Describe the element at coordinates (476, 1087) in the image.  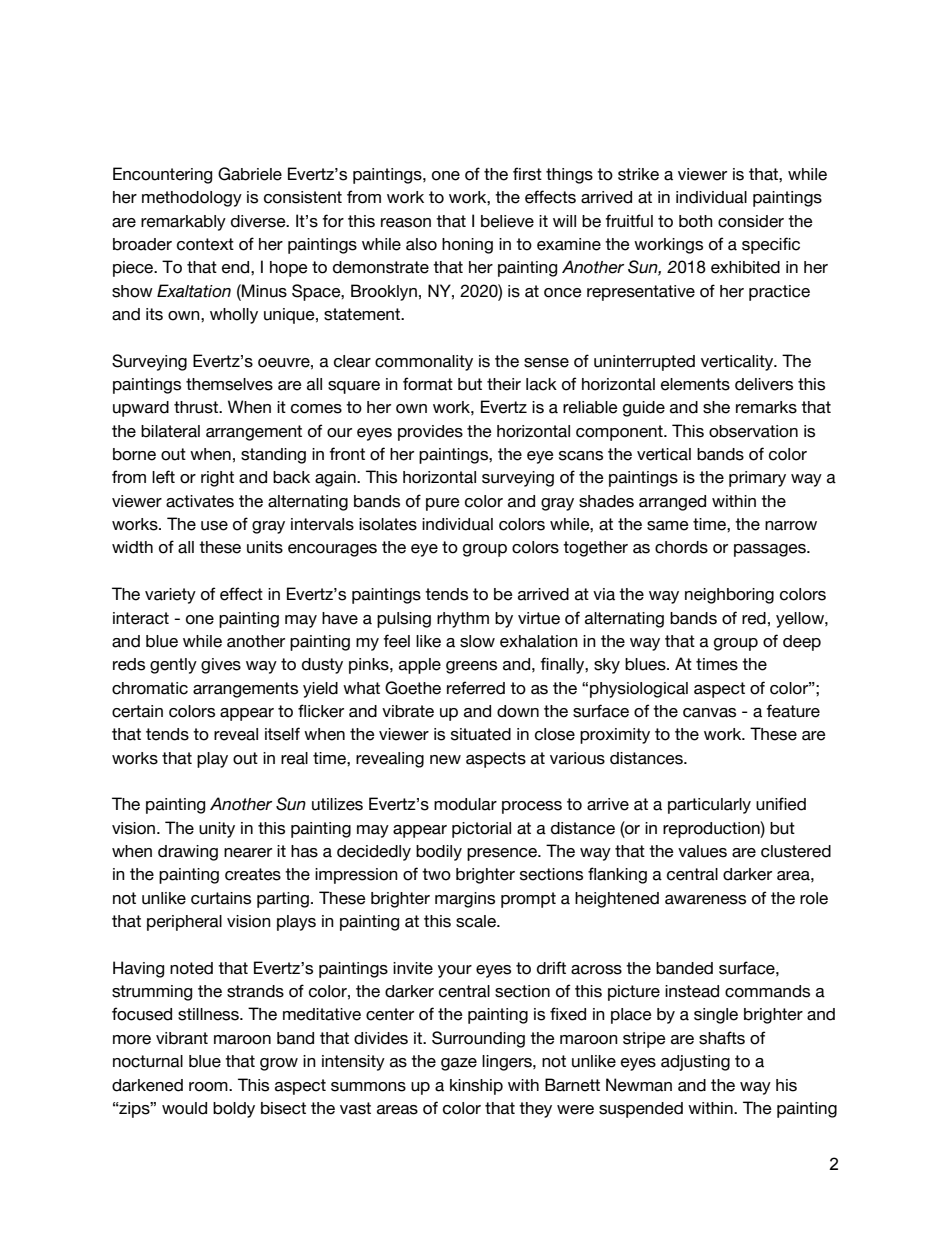
I see `kinship` at that location.
